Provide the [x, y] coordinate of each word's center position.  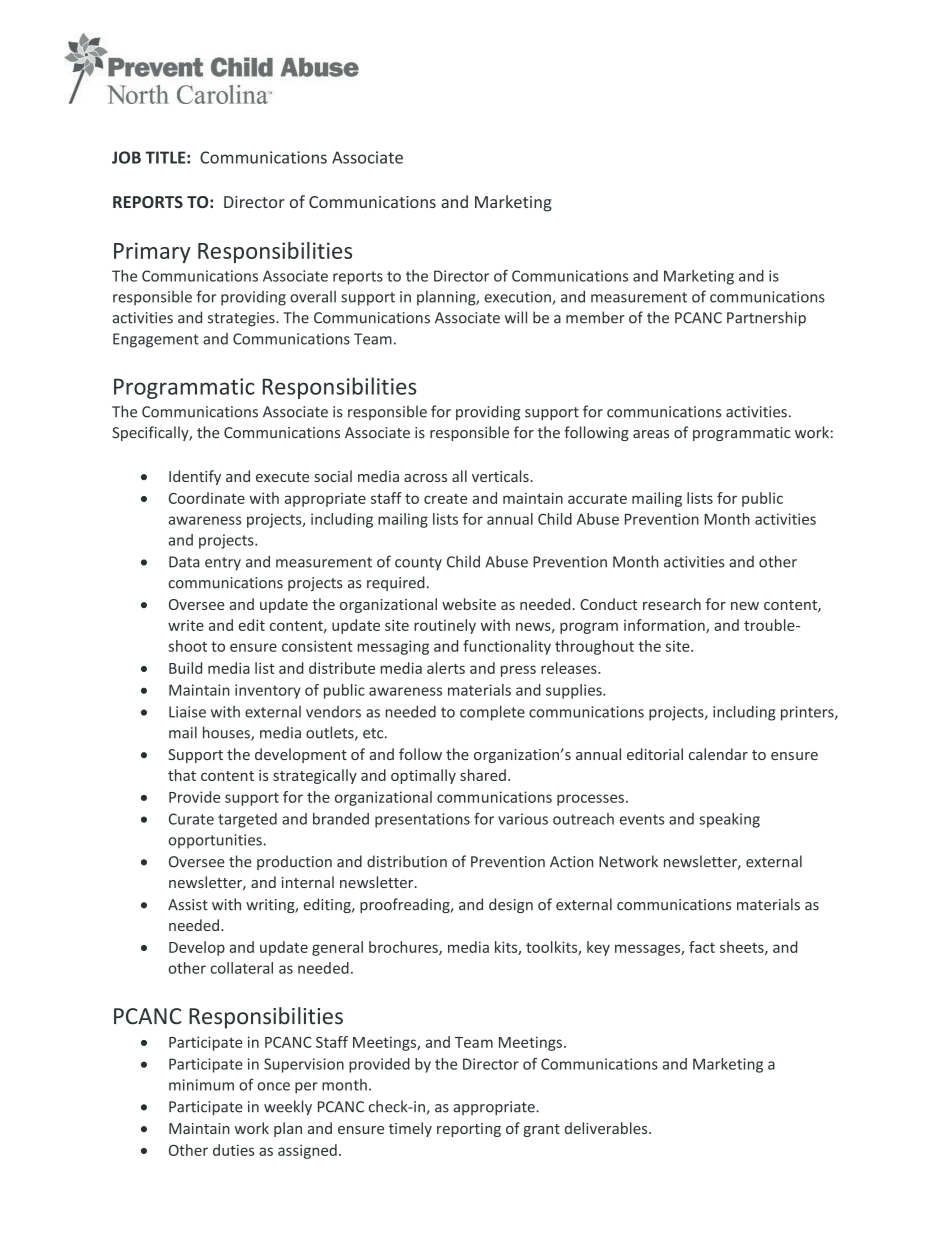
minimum [201, 1085]
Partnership [766, 318]
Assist [188, 905]
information [665, 626]
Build [185, 668]
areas [651, 434]
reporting [469, 1130]
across [425, 478]
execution [519, 298]
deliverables [607, 1128]
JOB [126, 157]
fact [702, 947]
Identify [195, 477]
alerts [446, 668]
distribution [407, 861]
